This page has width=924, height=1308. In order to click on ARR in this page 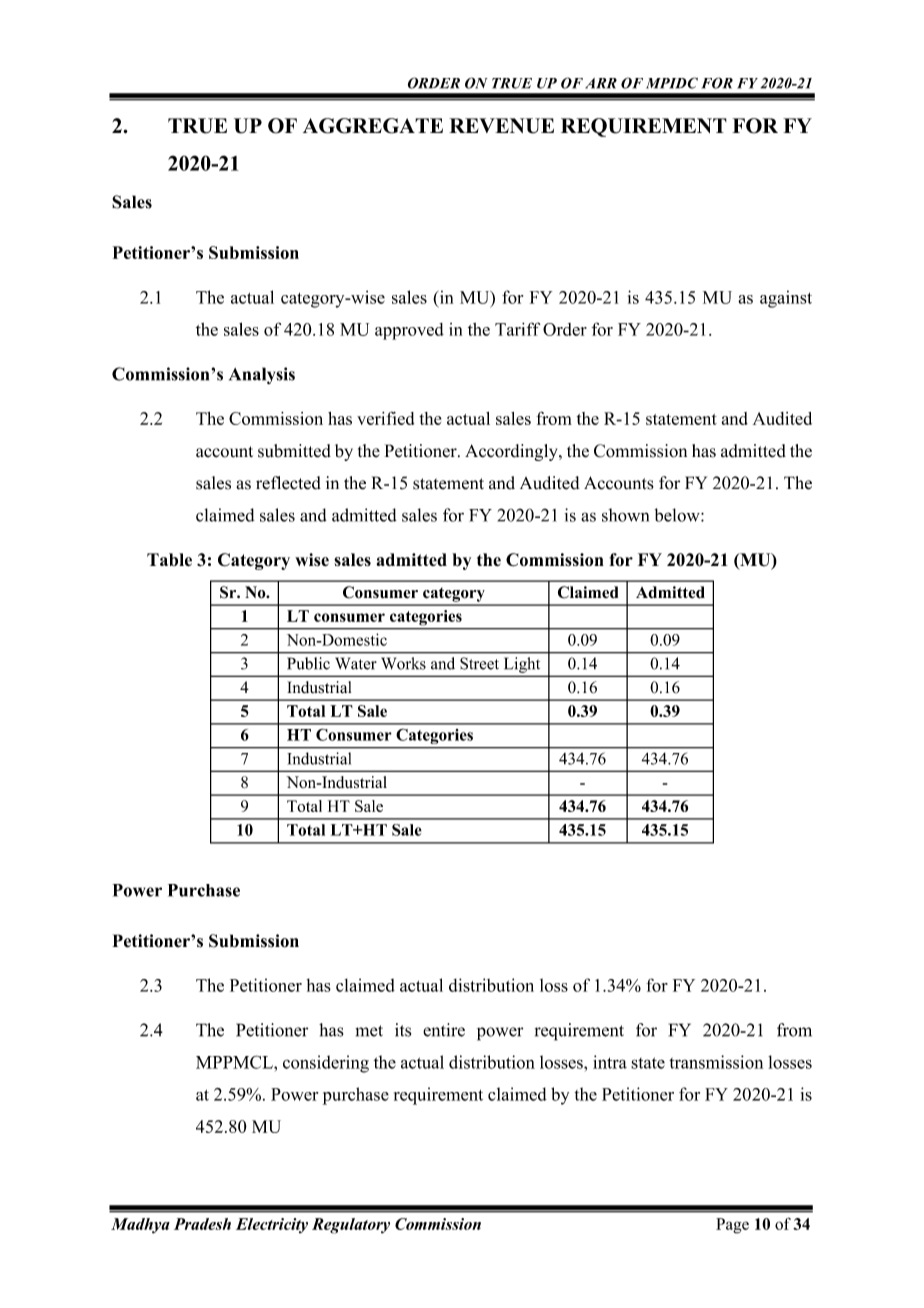, I will do `click(601, 83)`.
